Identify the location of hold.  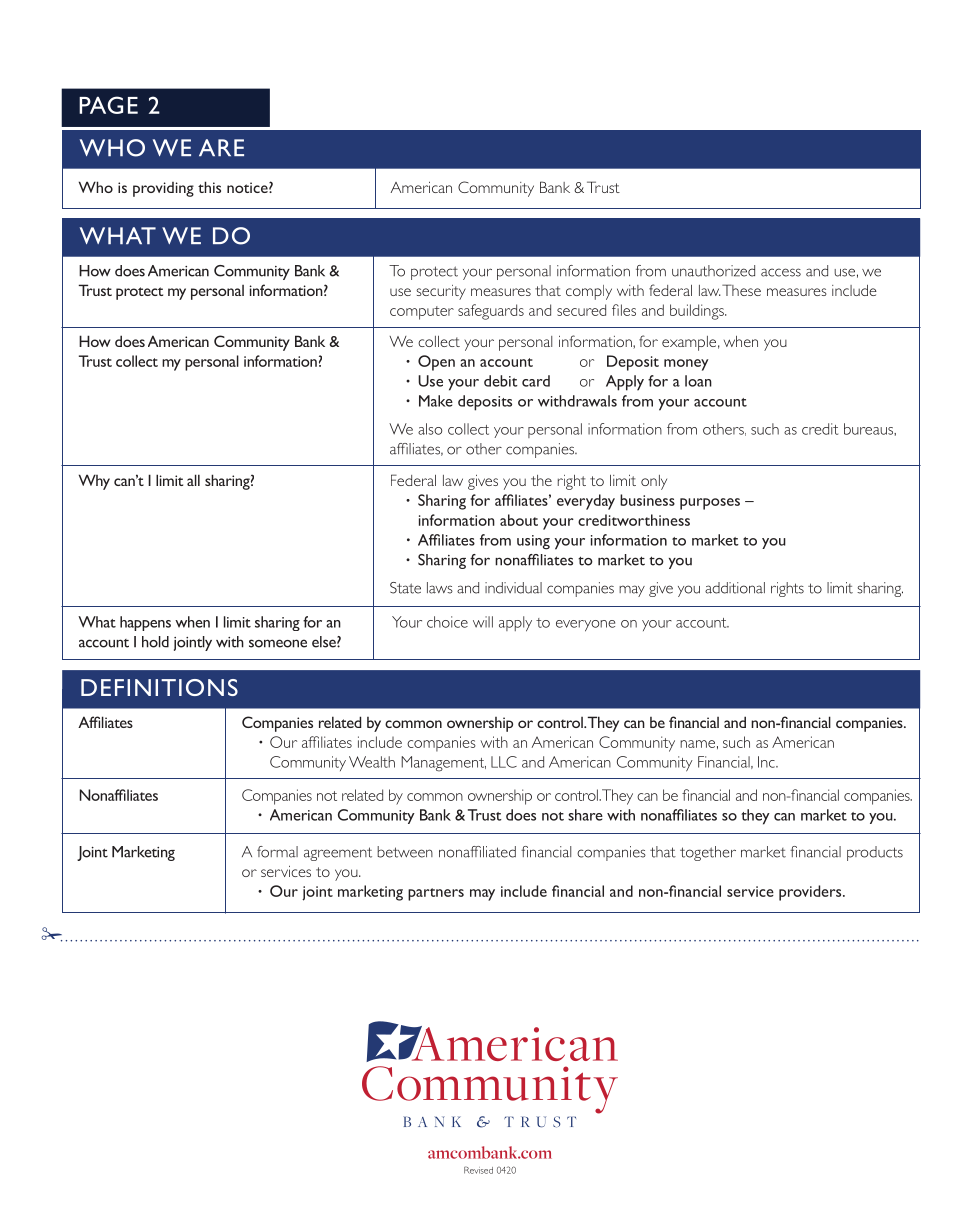
(155, 642).
